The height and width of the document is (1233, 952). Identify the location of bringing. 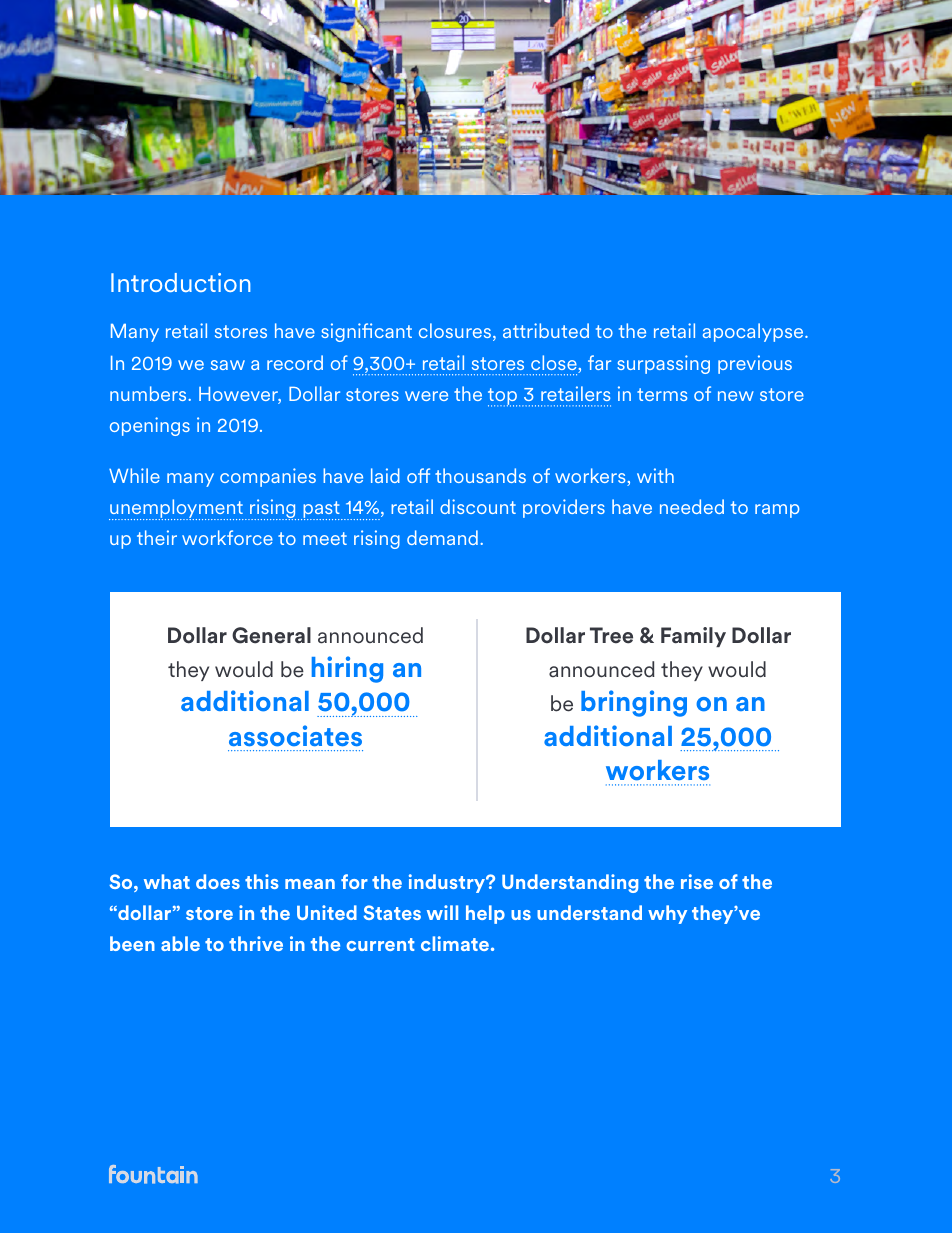
(634, 703).
